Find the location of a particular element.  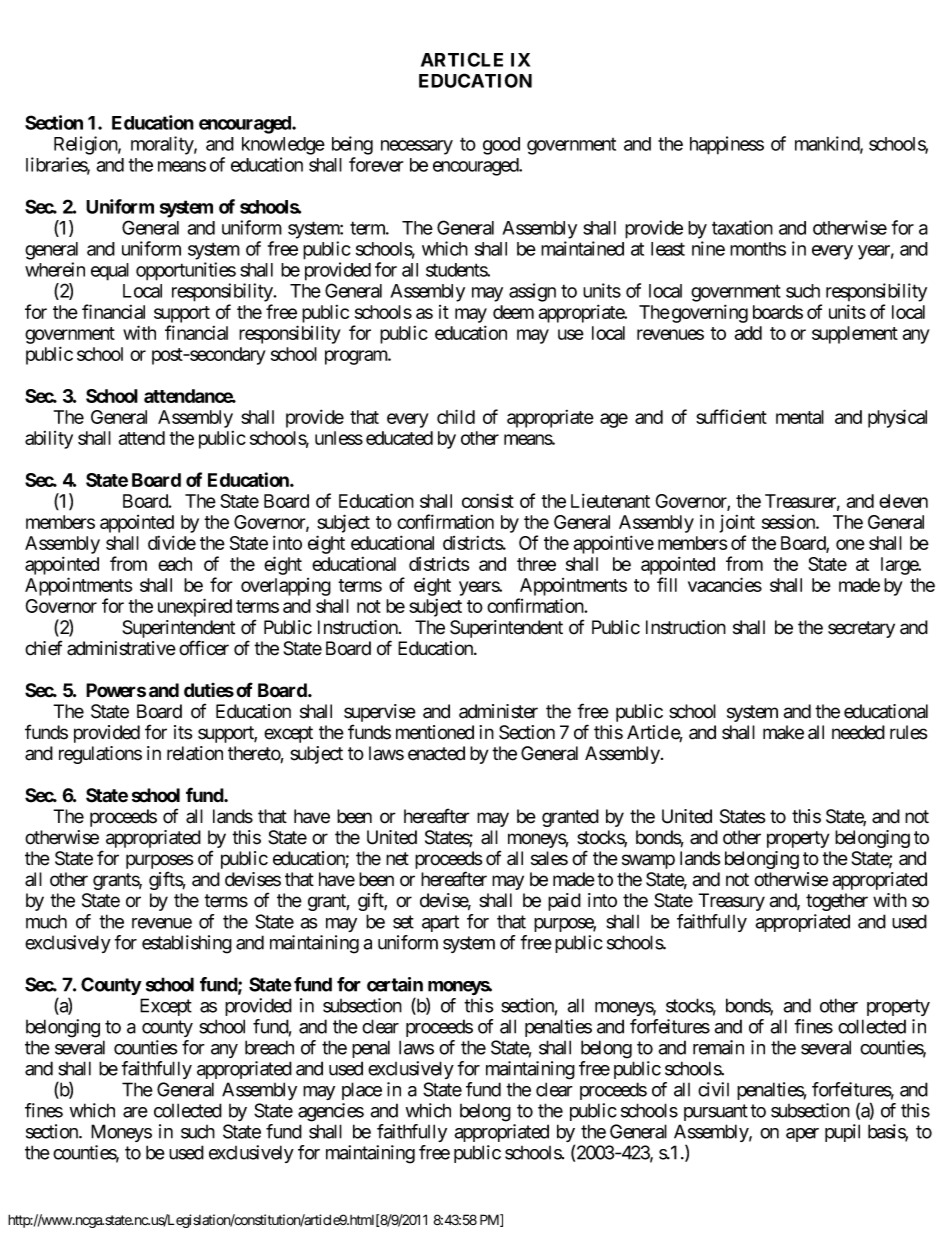

certain is located at coordinates (395, 984).
